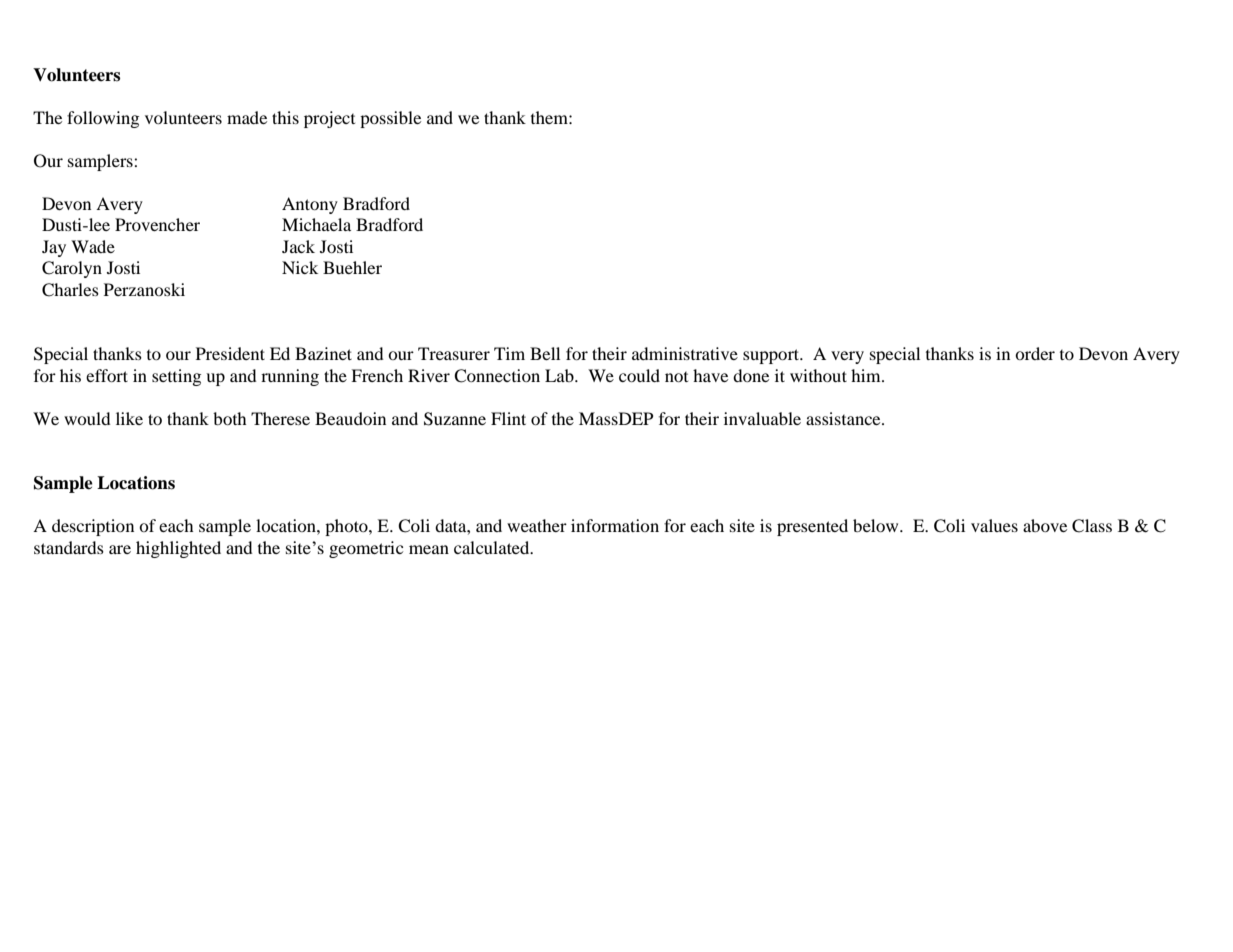 Image resolution: width=1233 pixels, height=952 pixels. Describe the element at coordinates (545, 353) in the image. I see `Bell` at that location.
